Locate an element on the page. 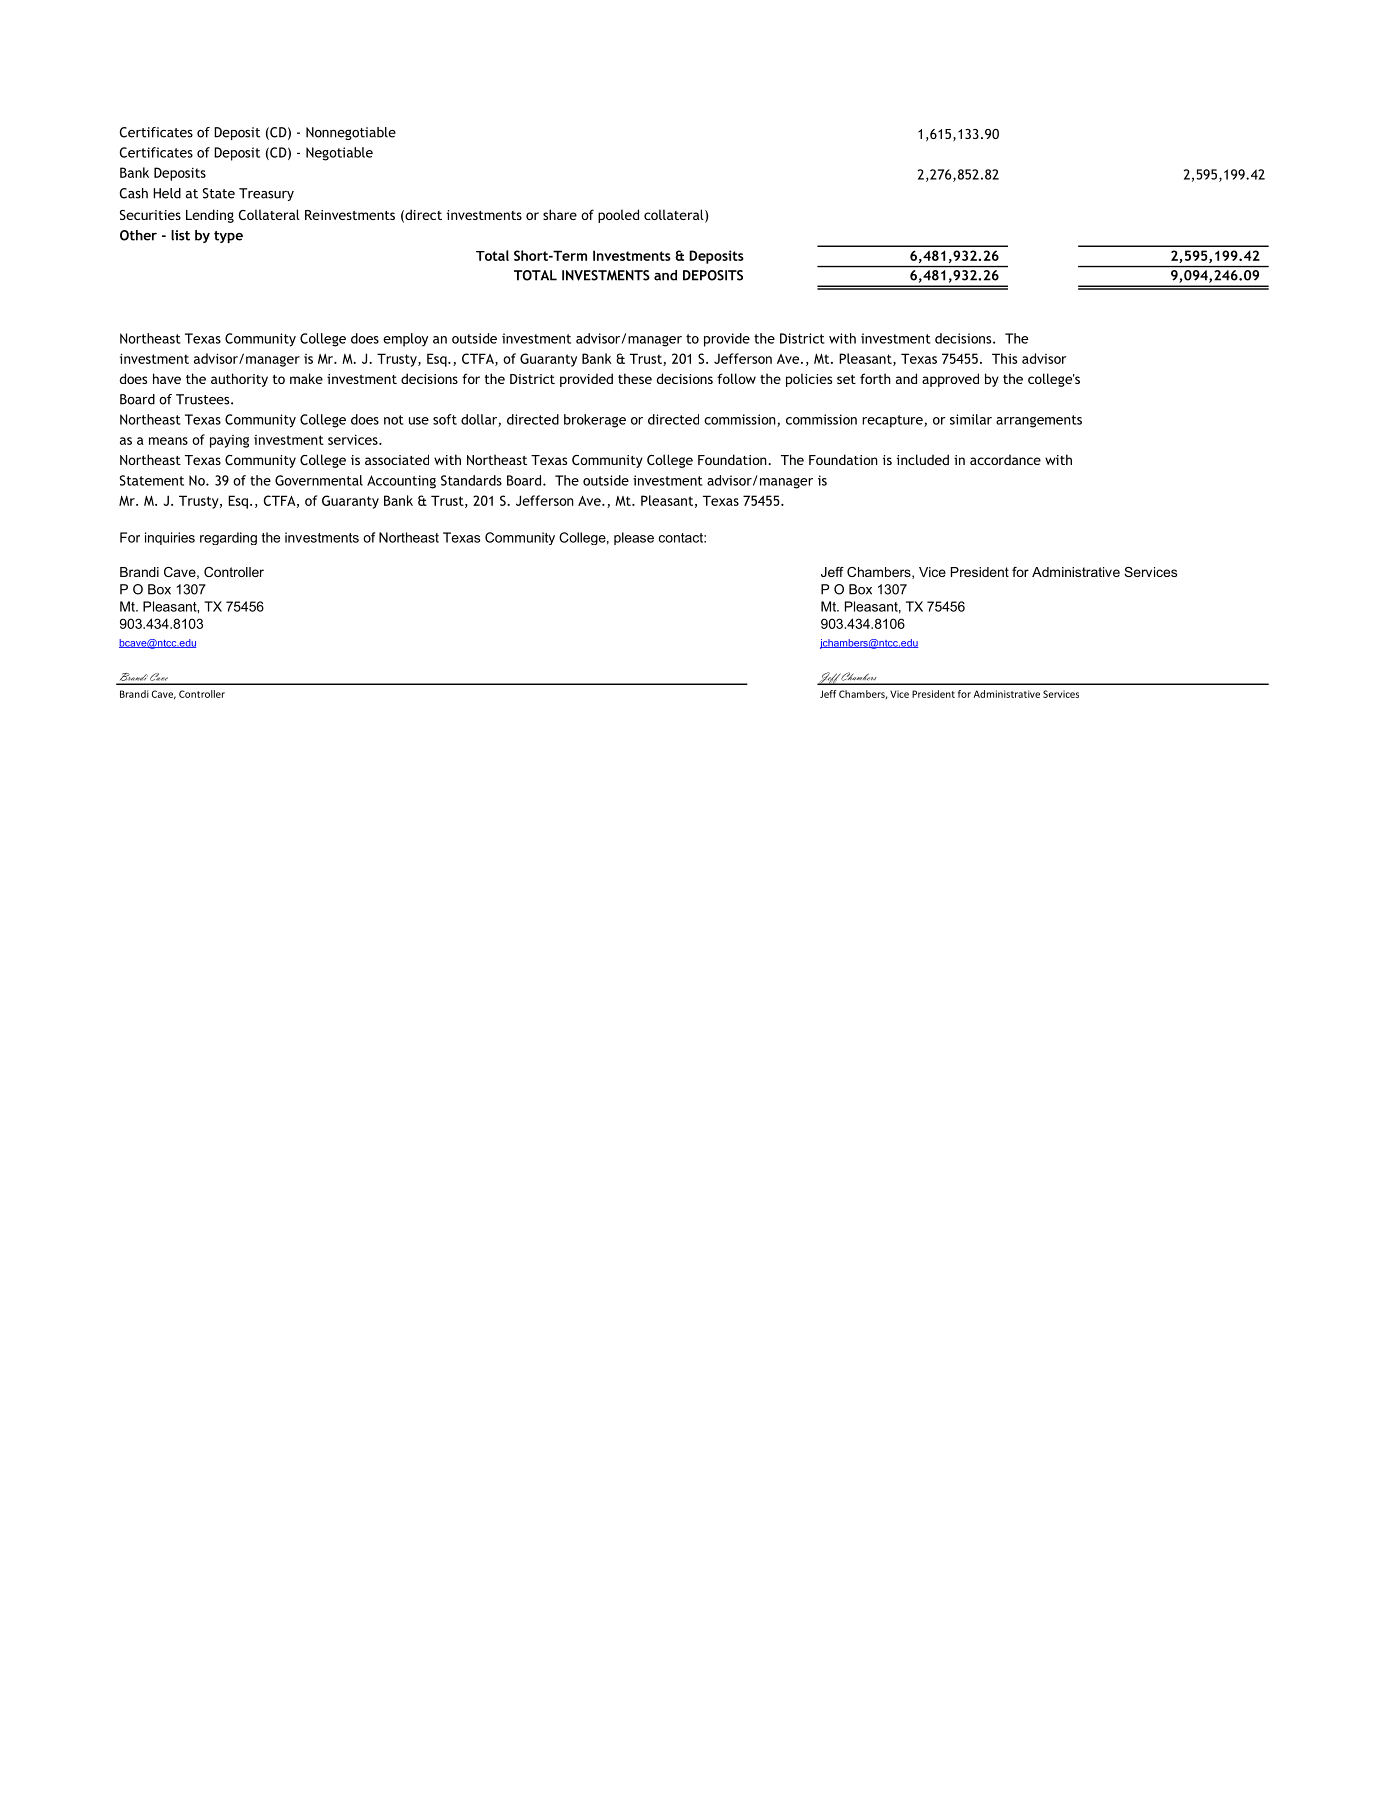 The height and width of the image is (1809, 1398). Standards is located at coordinates (471, 480).
